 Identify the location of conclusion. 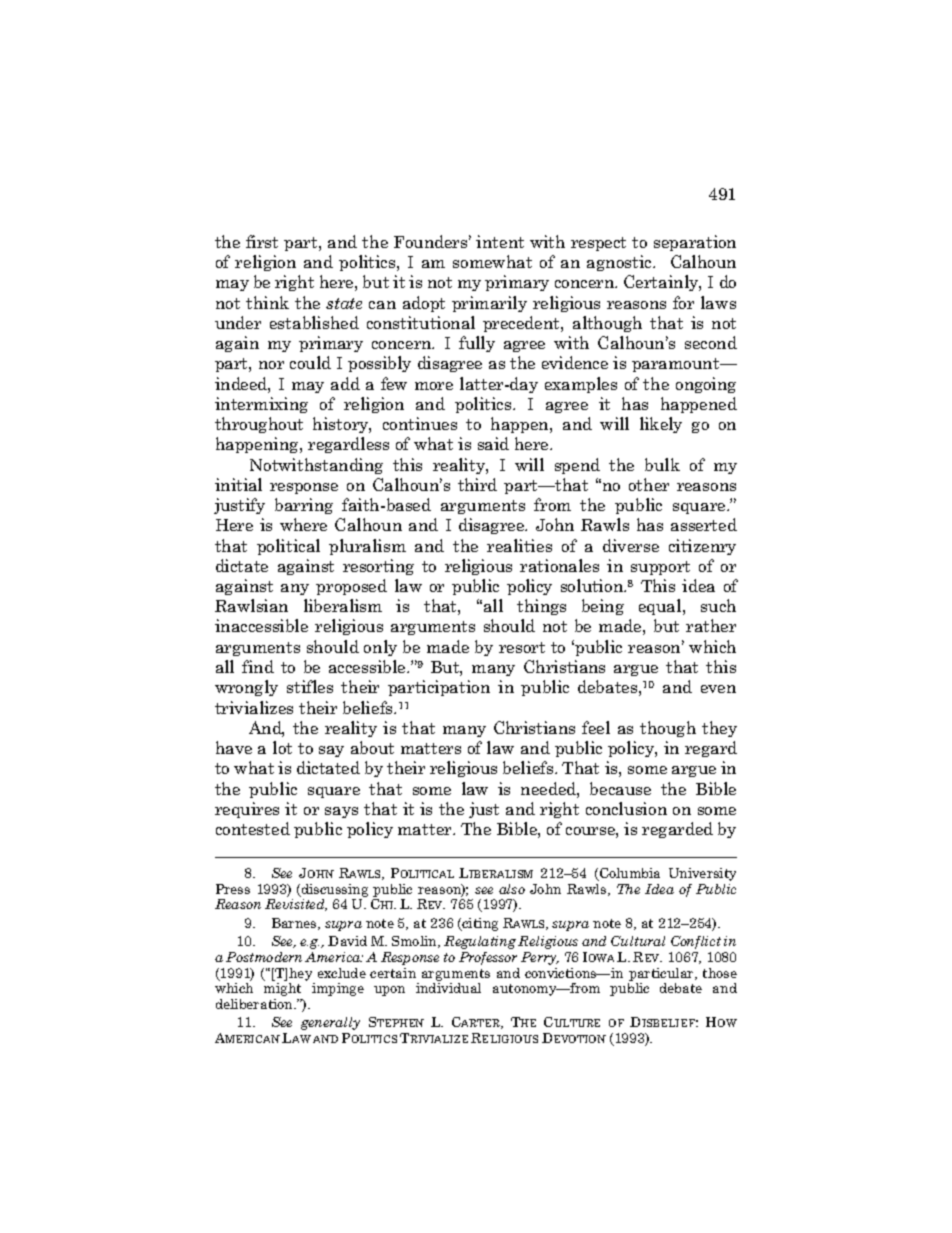
(626, 808).
